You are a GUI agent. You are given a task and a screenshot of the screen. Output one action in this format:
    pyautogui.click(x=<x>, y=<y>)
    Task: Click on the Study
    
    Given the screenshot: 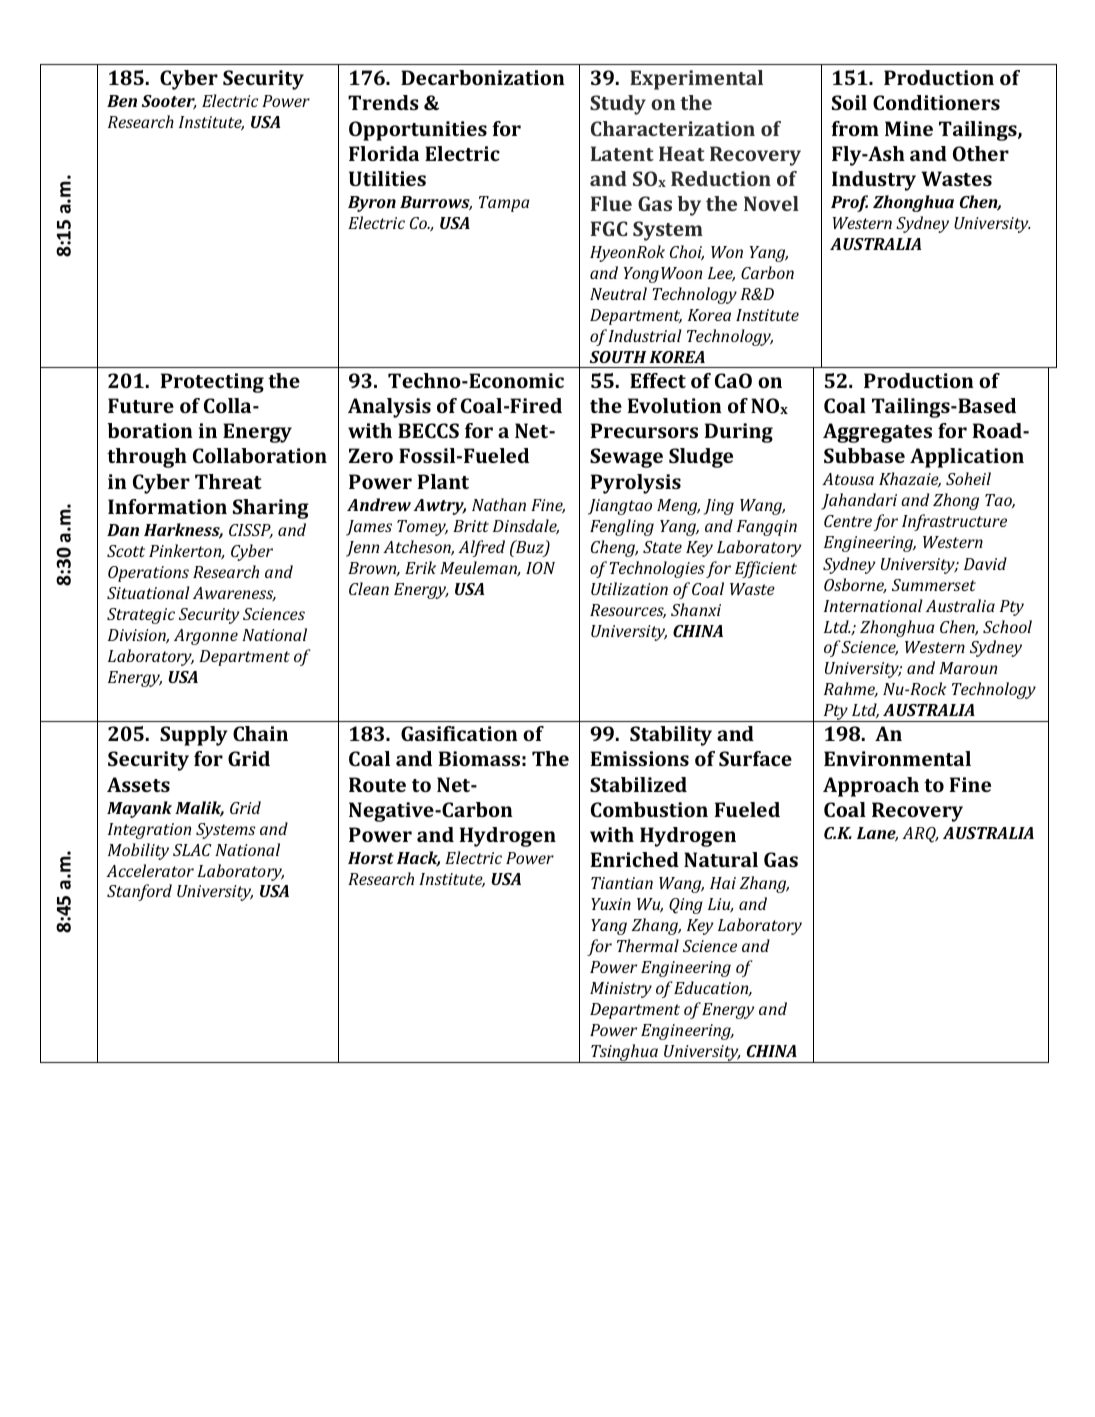 What is the action you would take?
    pyautogui.click(x=618, y=105)
